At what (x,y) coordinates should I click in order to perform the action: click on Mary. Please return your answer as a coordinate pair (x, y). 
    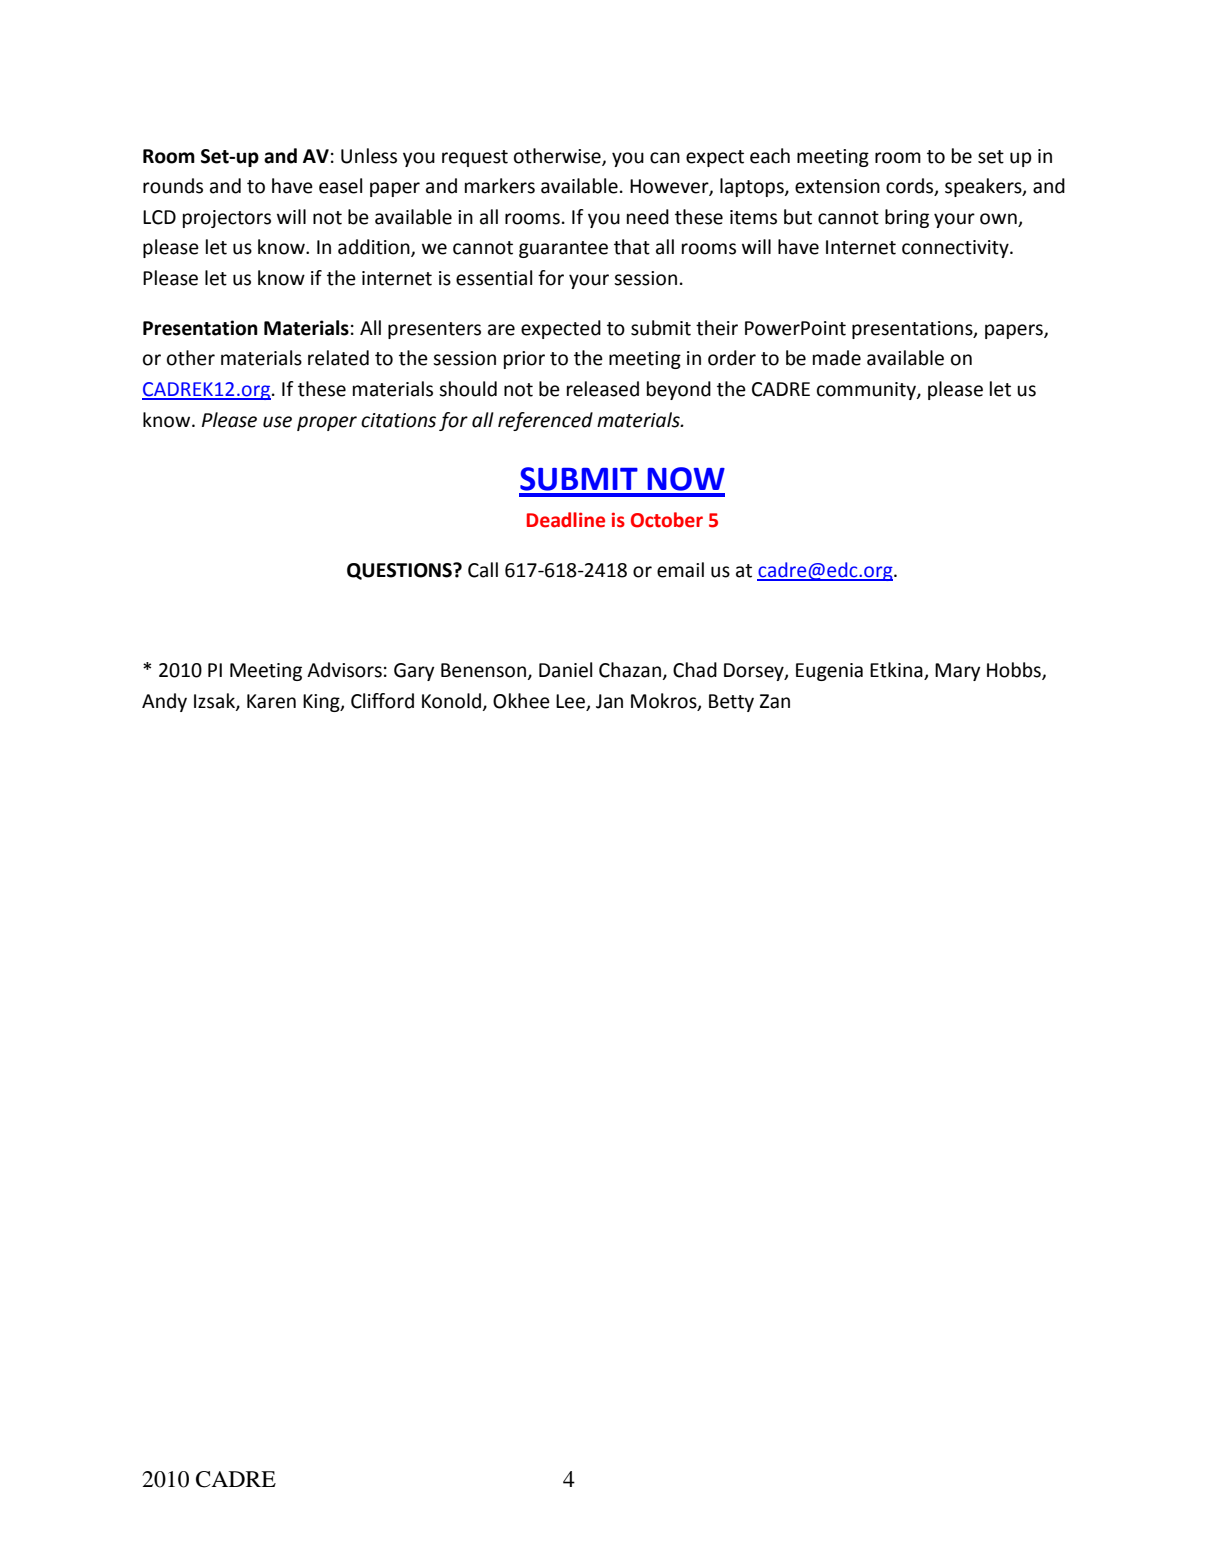
    Looking at the image, I should click on (958, 672).
